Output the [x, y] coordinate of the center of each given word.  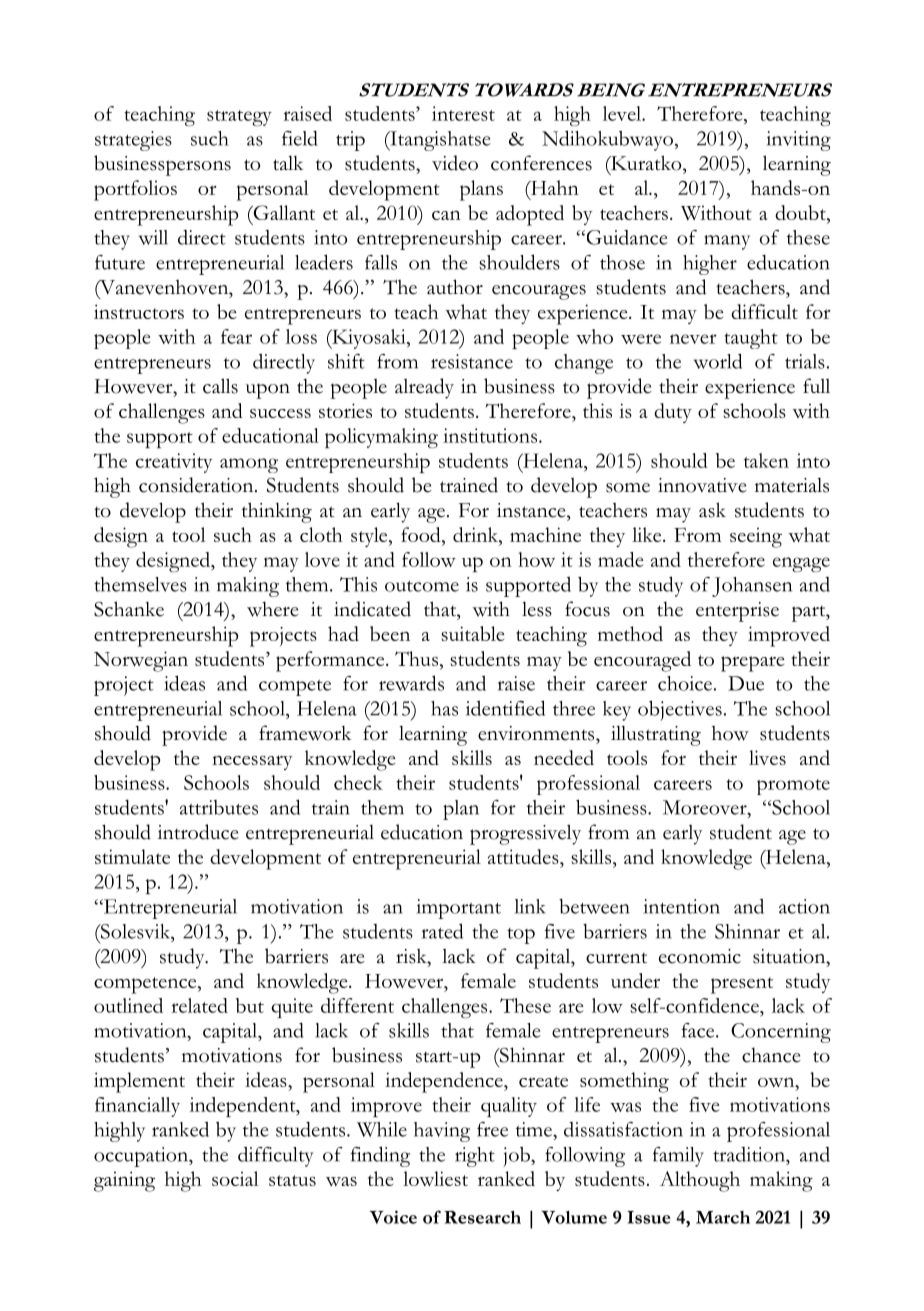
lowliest [435, 1178]
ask [712, 510]
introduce [198, 832]
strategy [239, 118]
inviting [799, 141]
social [235, 1178]
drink [476, 534]
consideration [197, 485]
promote [793, 787]
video [455, 163]
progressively [525, 834]
